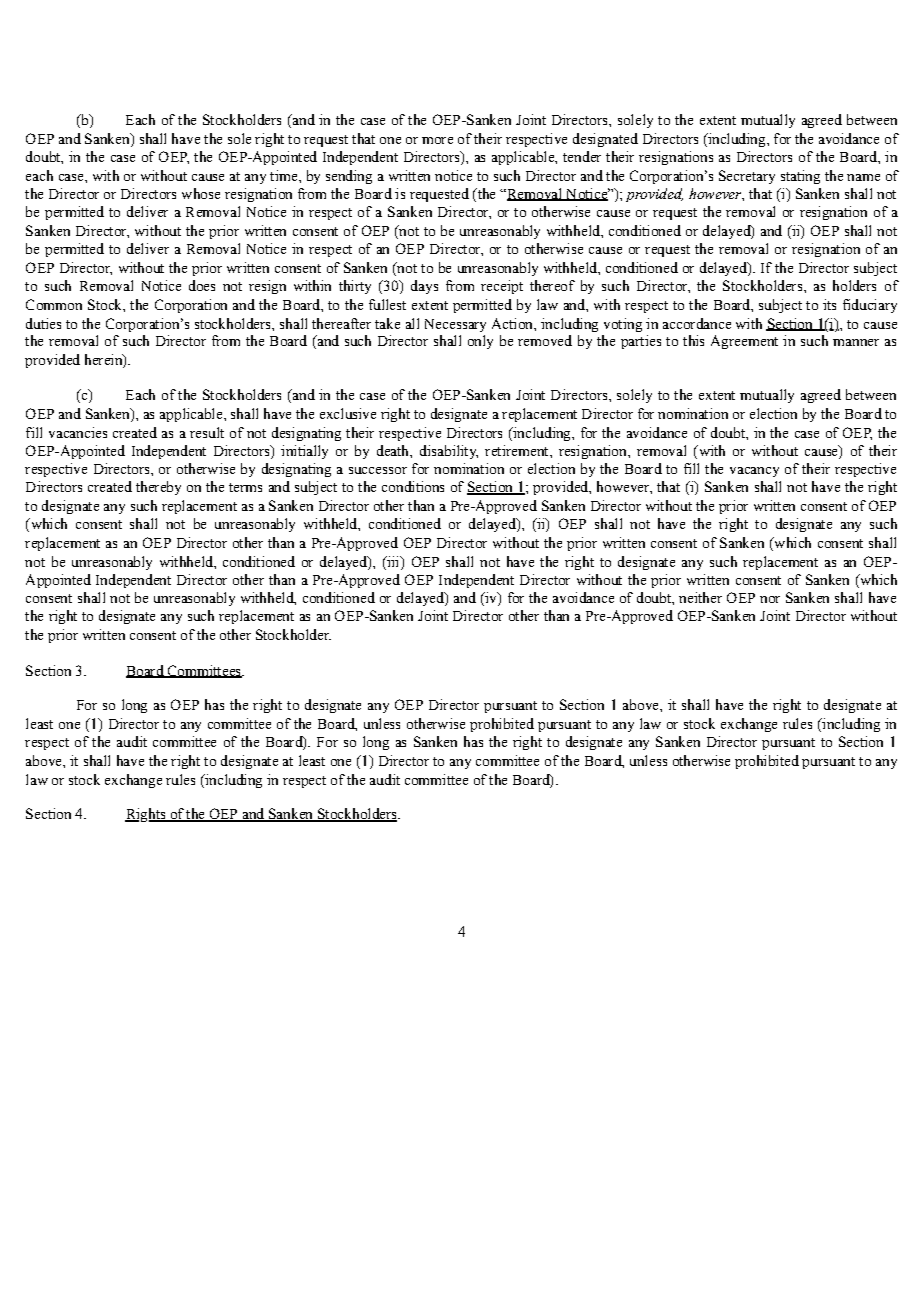  What do you see at coordinates (207, 432) in the screenshot?
I see `result` at bounding box center [207, 432].
